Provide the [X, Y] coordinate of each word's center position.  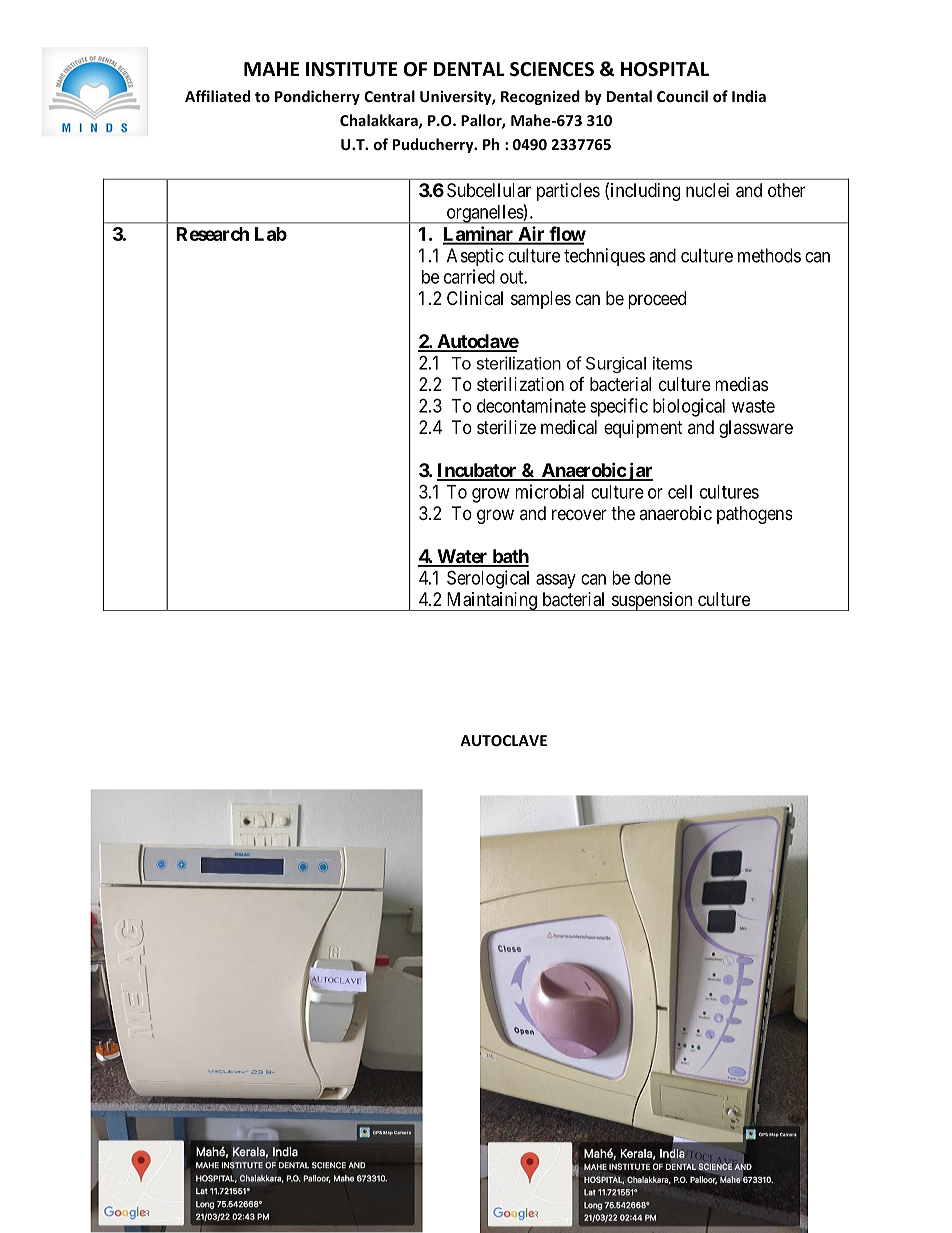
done [652, 578]
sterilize [506, 427]
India [749, 96]
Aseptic [475, 257]
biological [689, 407]
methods [769, 255]
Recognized [540, 97]
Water [462, 557]
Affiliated [217, 96]
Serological [488, 579]
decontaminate [531, 405]
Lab [271, 234]
